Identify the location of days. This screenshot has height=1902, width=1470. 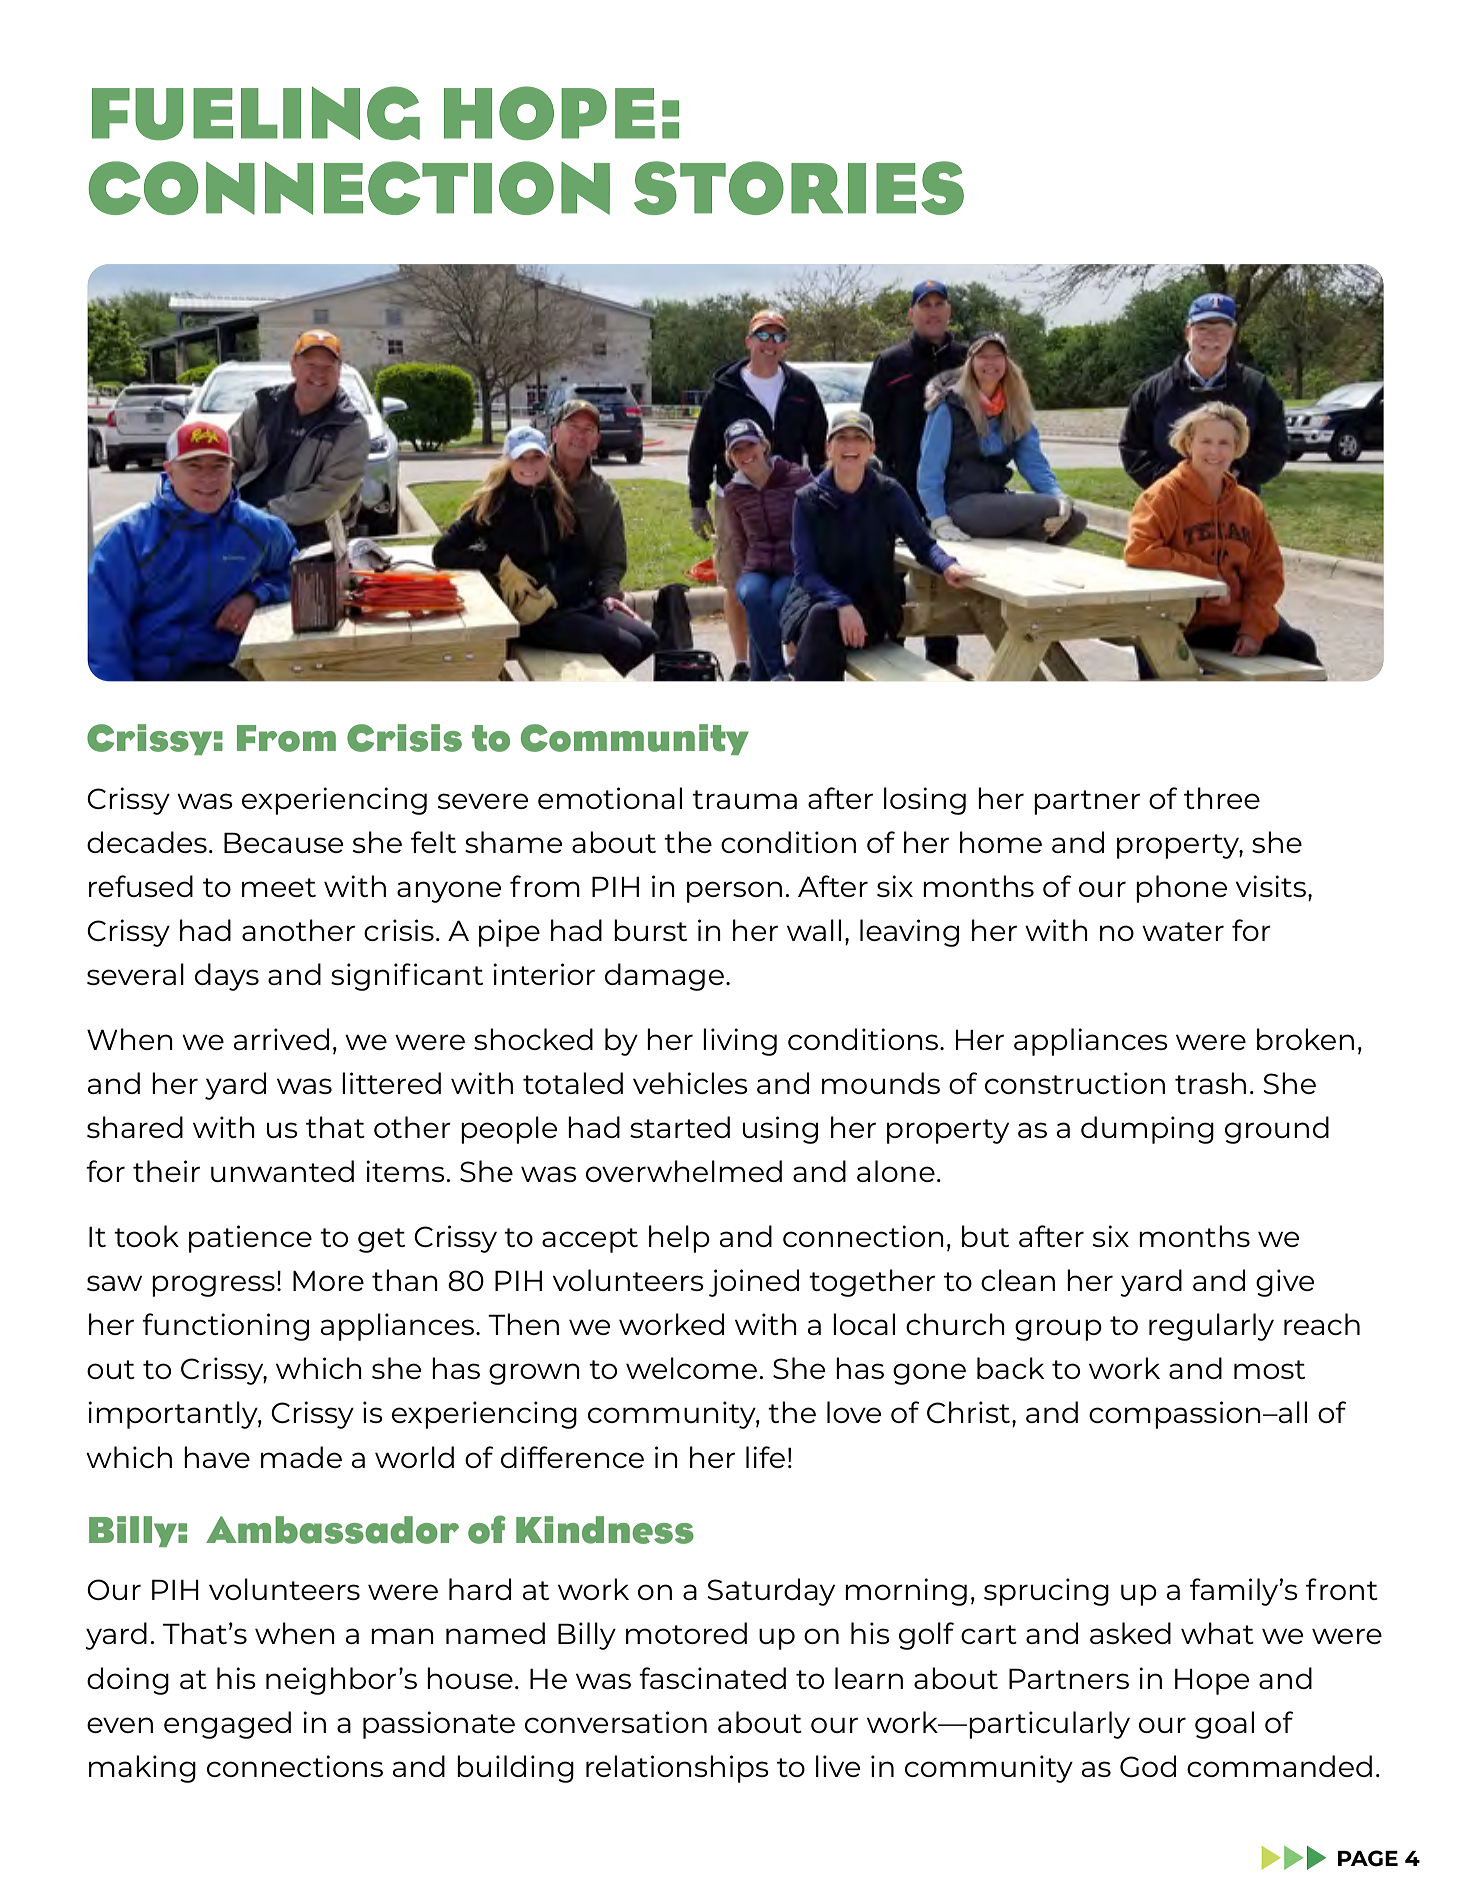
(227, 977).
